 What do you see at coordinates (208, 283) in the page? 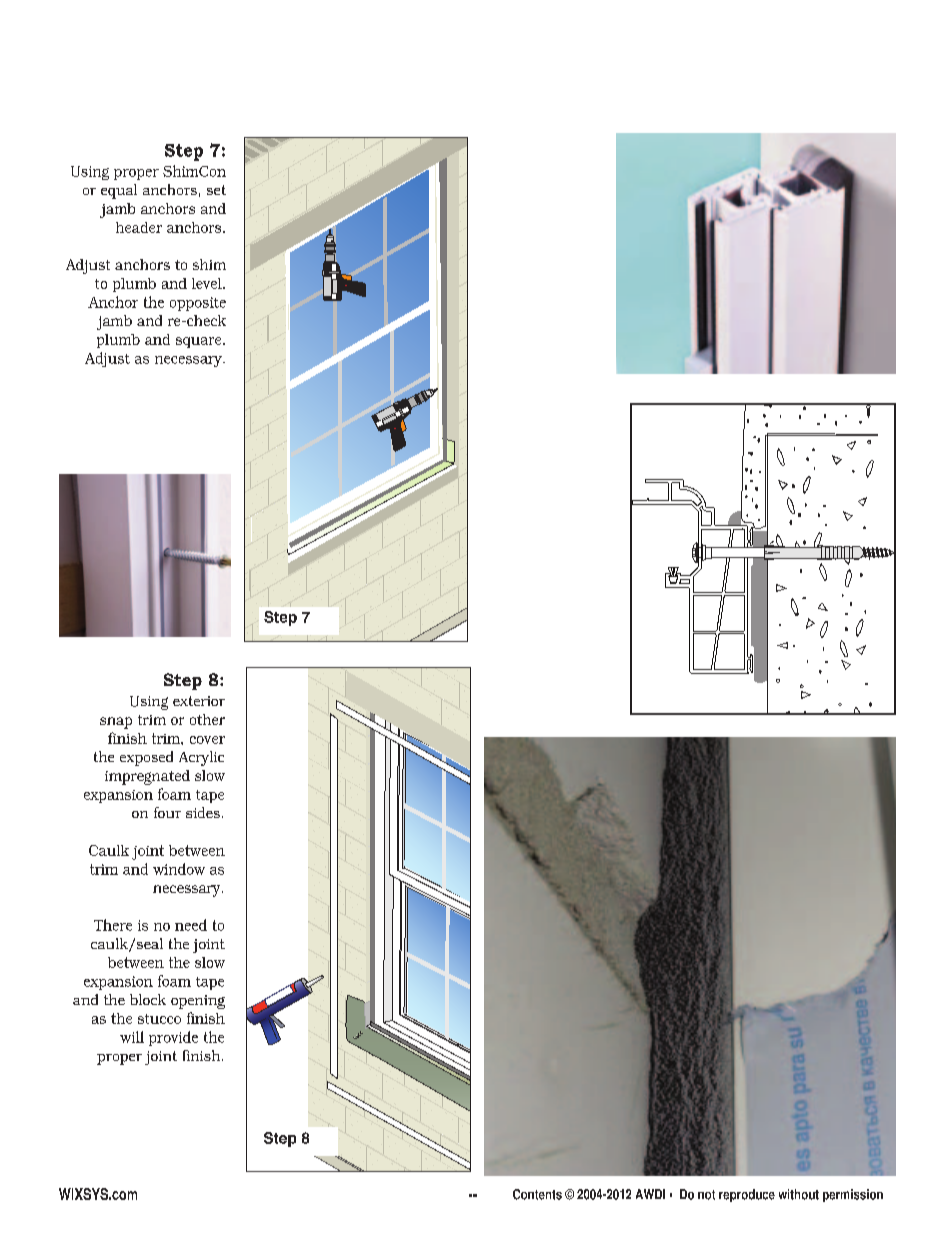
I see `level` at bounding box center [208, 283].
